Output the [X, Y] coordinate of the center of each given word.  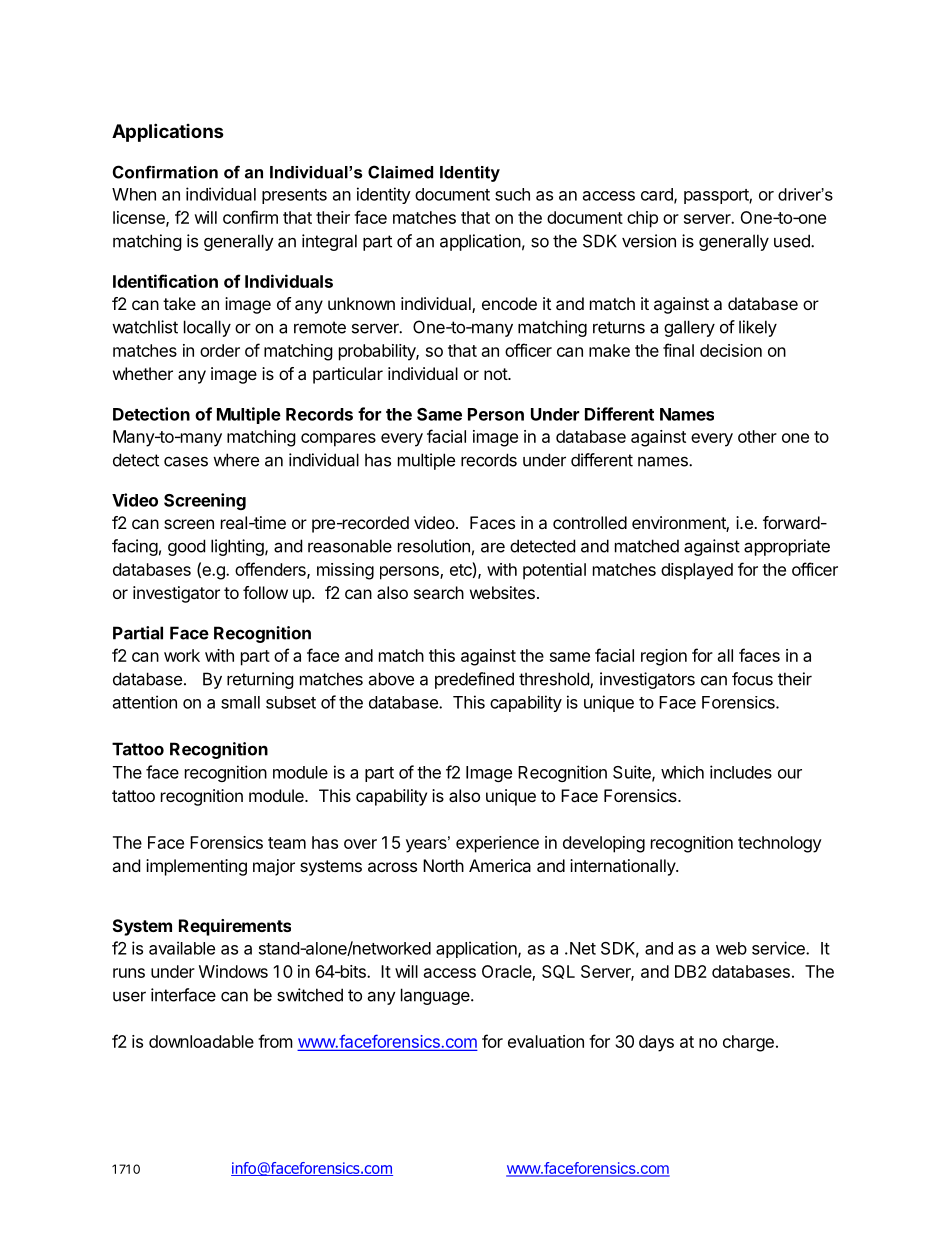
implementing [196, 867]
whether [143, 373]
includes [741, 772]
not [496, 374]
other [757, 436]
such [512, 194]
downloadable [201, 1041]
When [134, 194]
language [436, 996]
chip [642, 219]
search [439, 592]
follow [265, 592]
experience [497, 844]
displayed [697, 571]
